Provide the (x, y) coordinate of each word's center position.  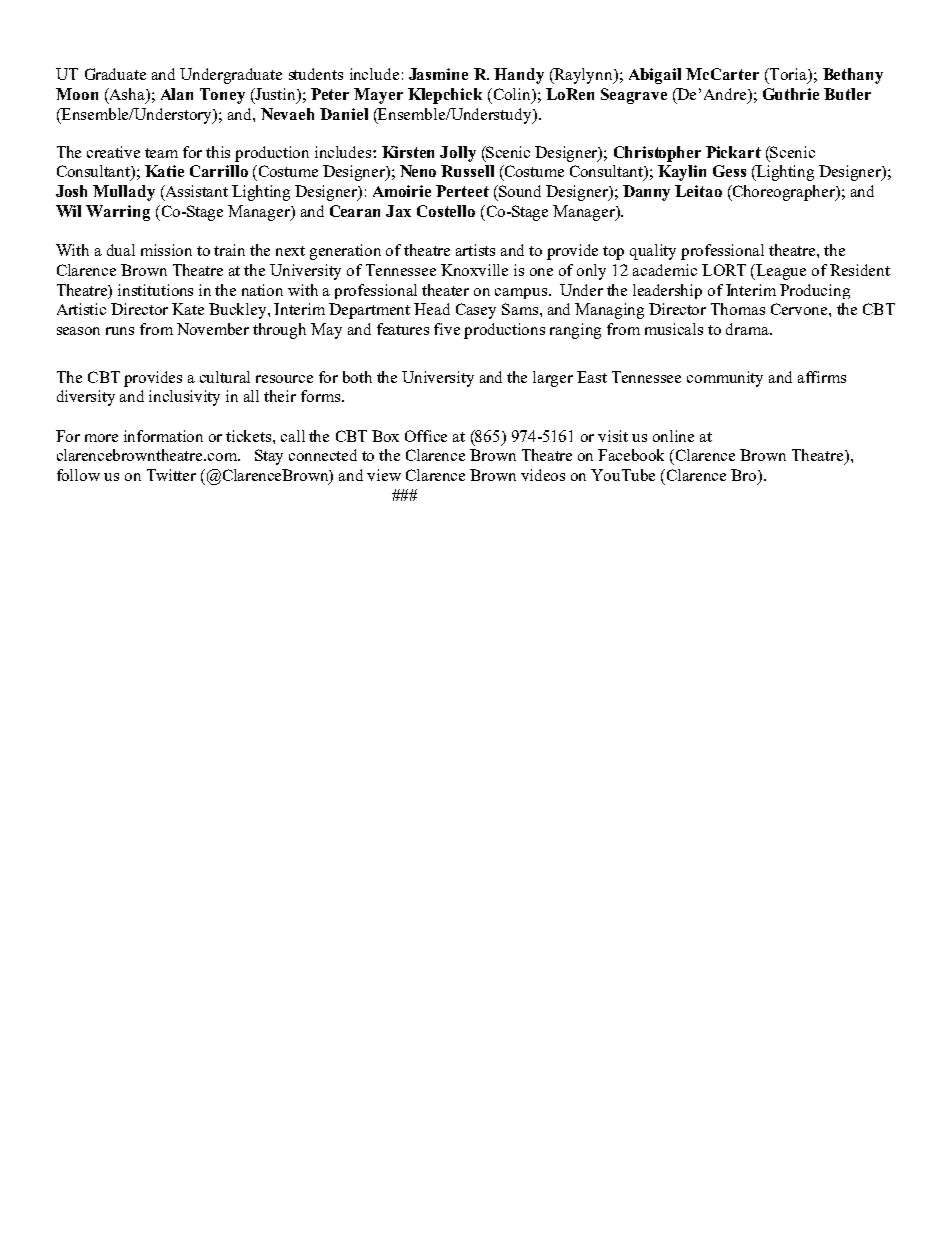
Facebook (631, 455)
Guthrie (791, 94)
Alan (177, 94)
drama (749, 329)
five (447, 329)
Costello (446, 211)
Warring (118, 213)
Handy (519, 76)
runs (120, 331)
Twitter (171, 475)
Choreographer (784, 193)
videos (543, 475)
